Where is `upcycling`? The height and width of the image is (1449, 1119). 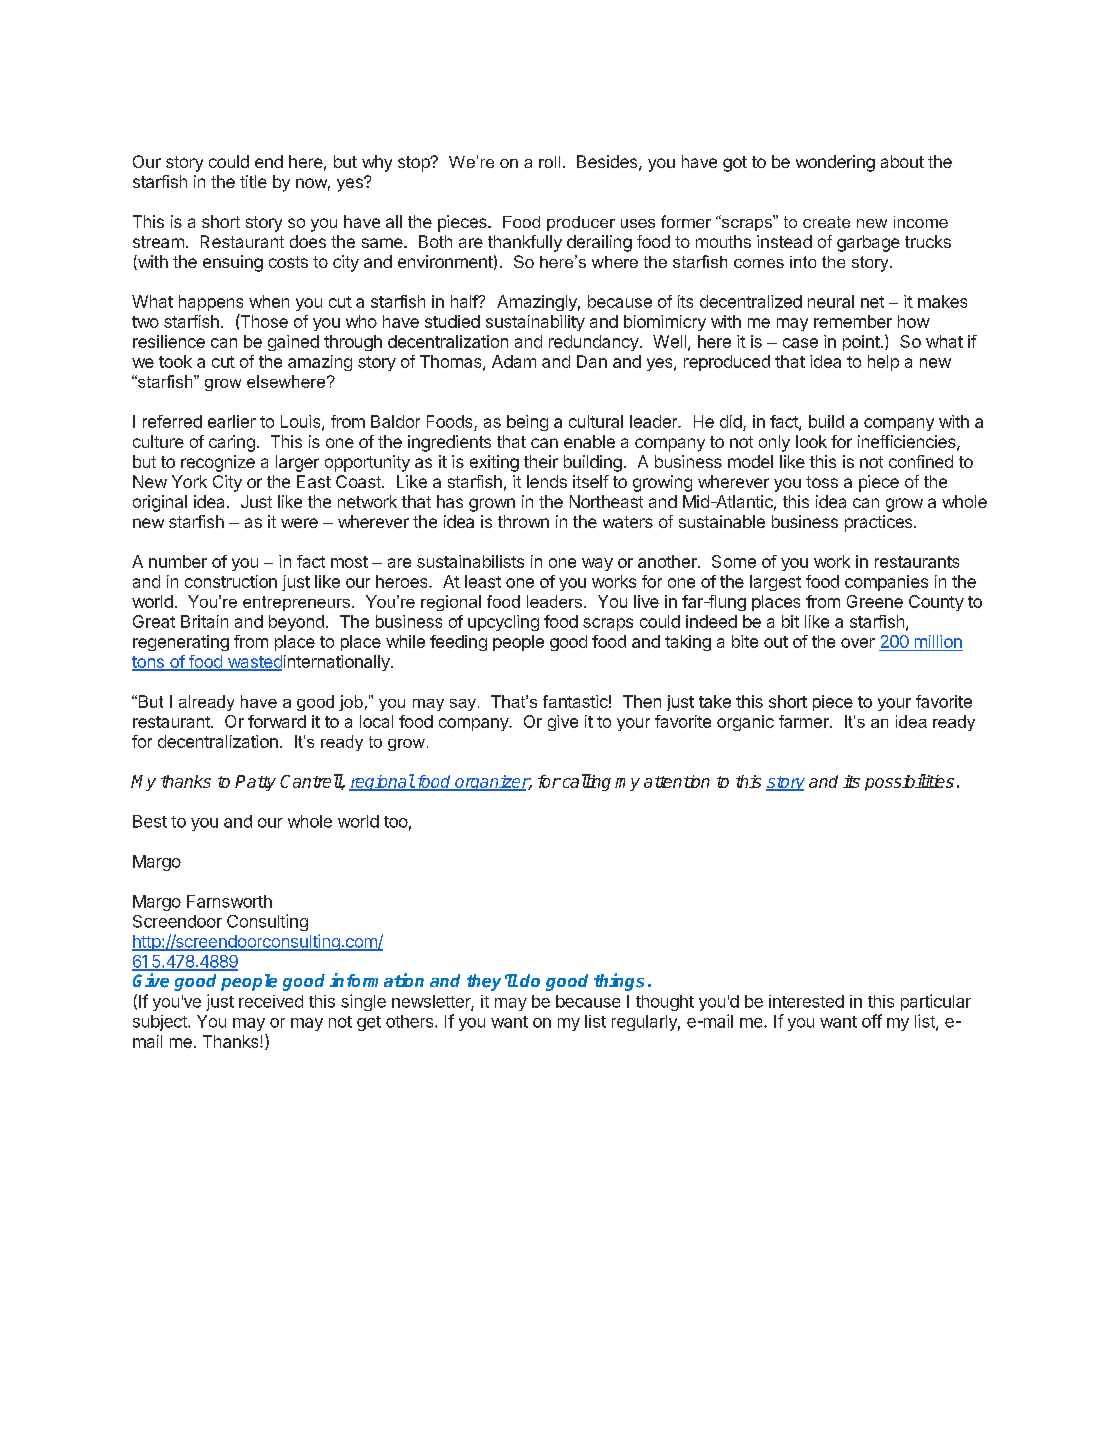 upcycling is located at coordinates (503, 623).
